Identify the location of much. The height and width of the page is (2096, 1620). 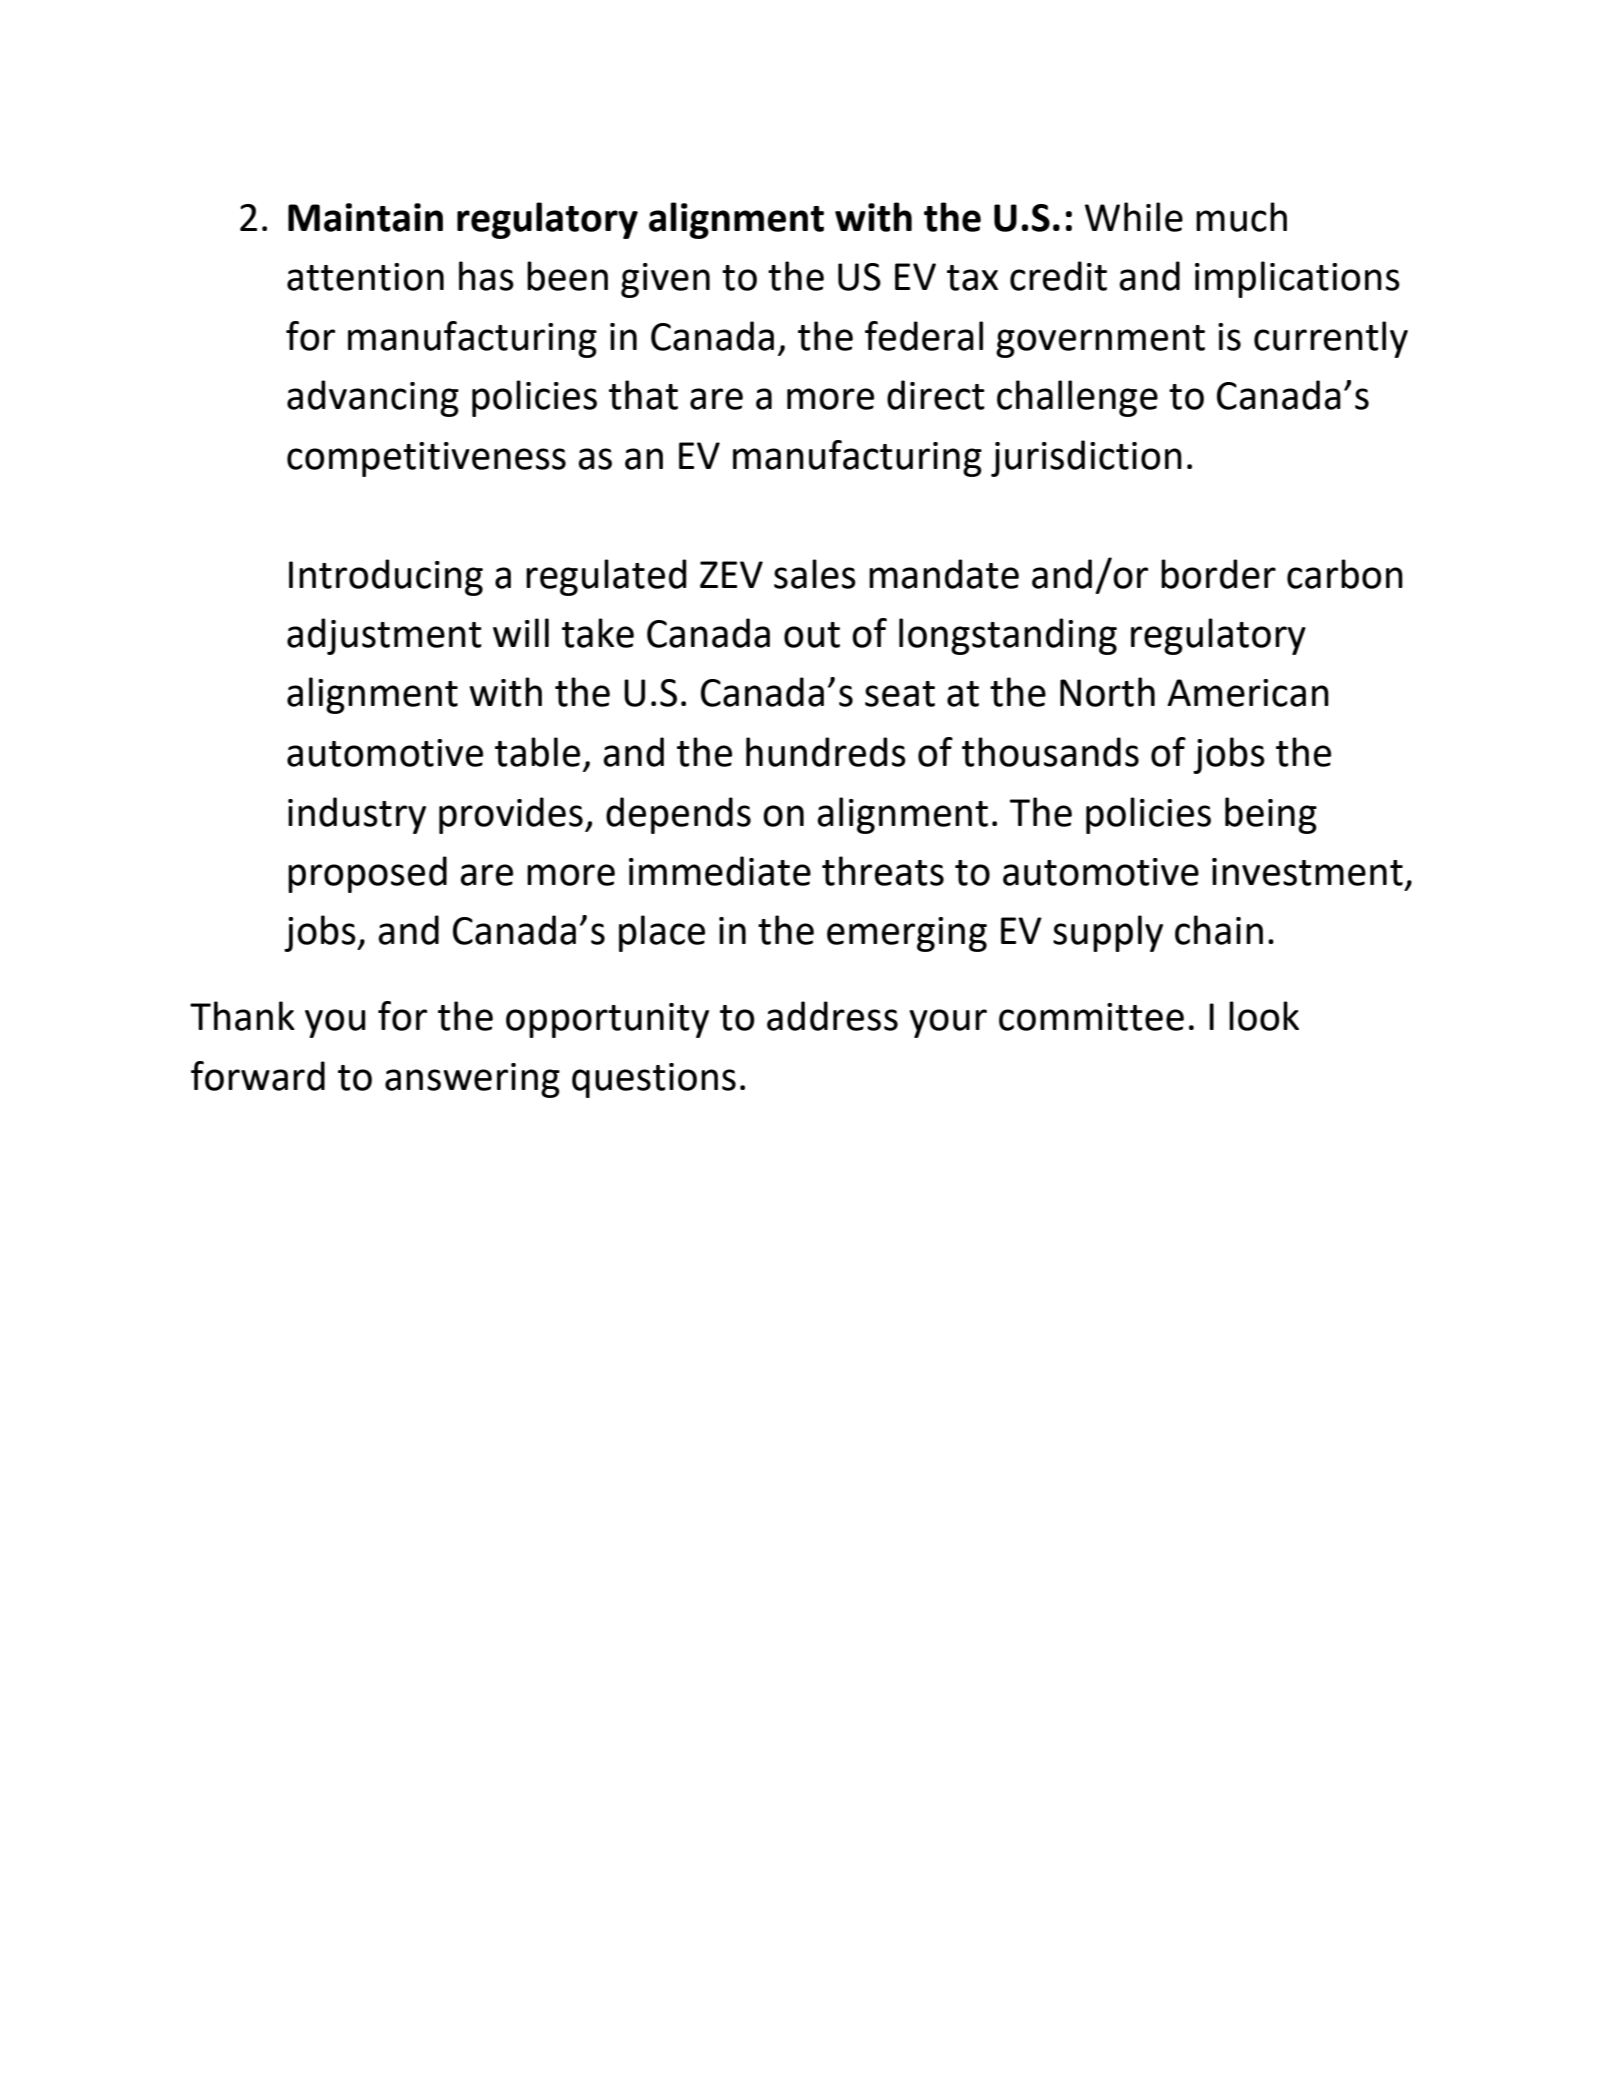
(1241, 217).
